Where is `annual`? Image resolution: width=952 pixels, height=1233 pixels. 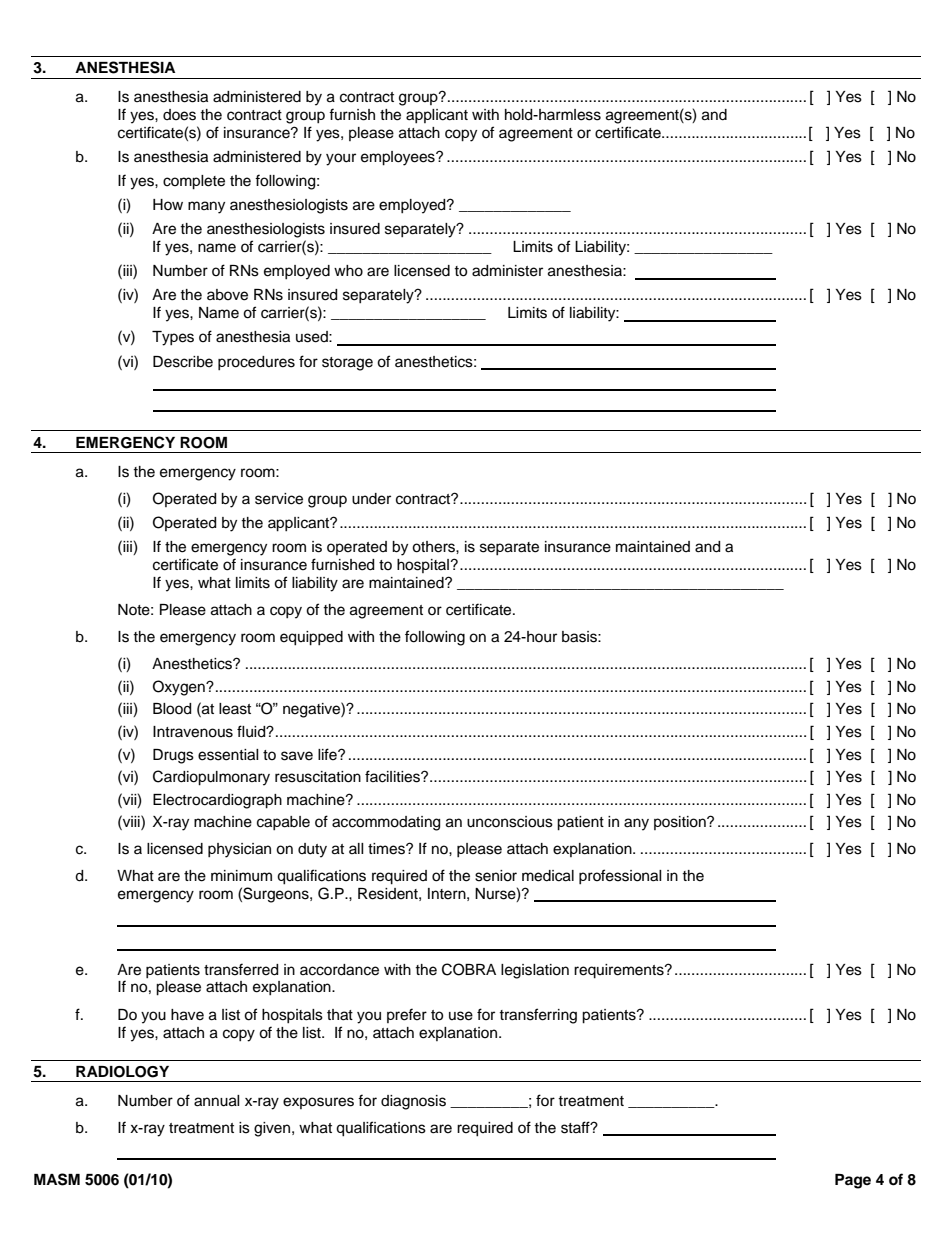 annual is located at coordinates (217, 1101).
